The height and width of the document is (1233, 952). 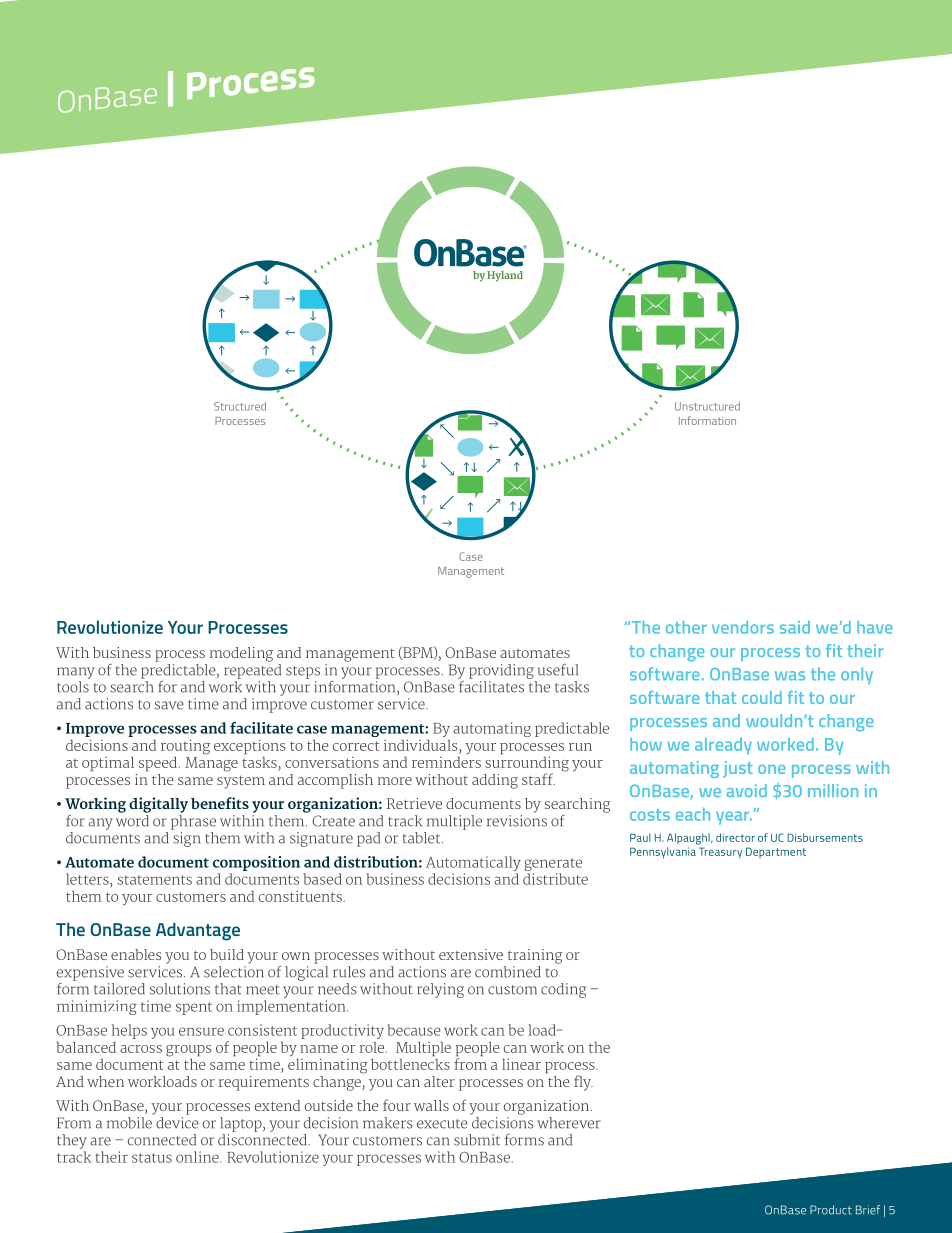 What do you see at coordinates (501, 671) in the document?
I see `providing` at bounding box center [501, 671].
